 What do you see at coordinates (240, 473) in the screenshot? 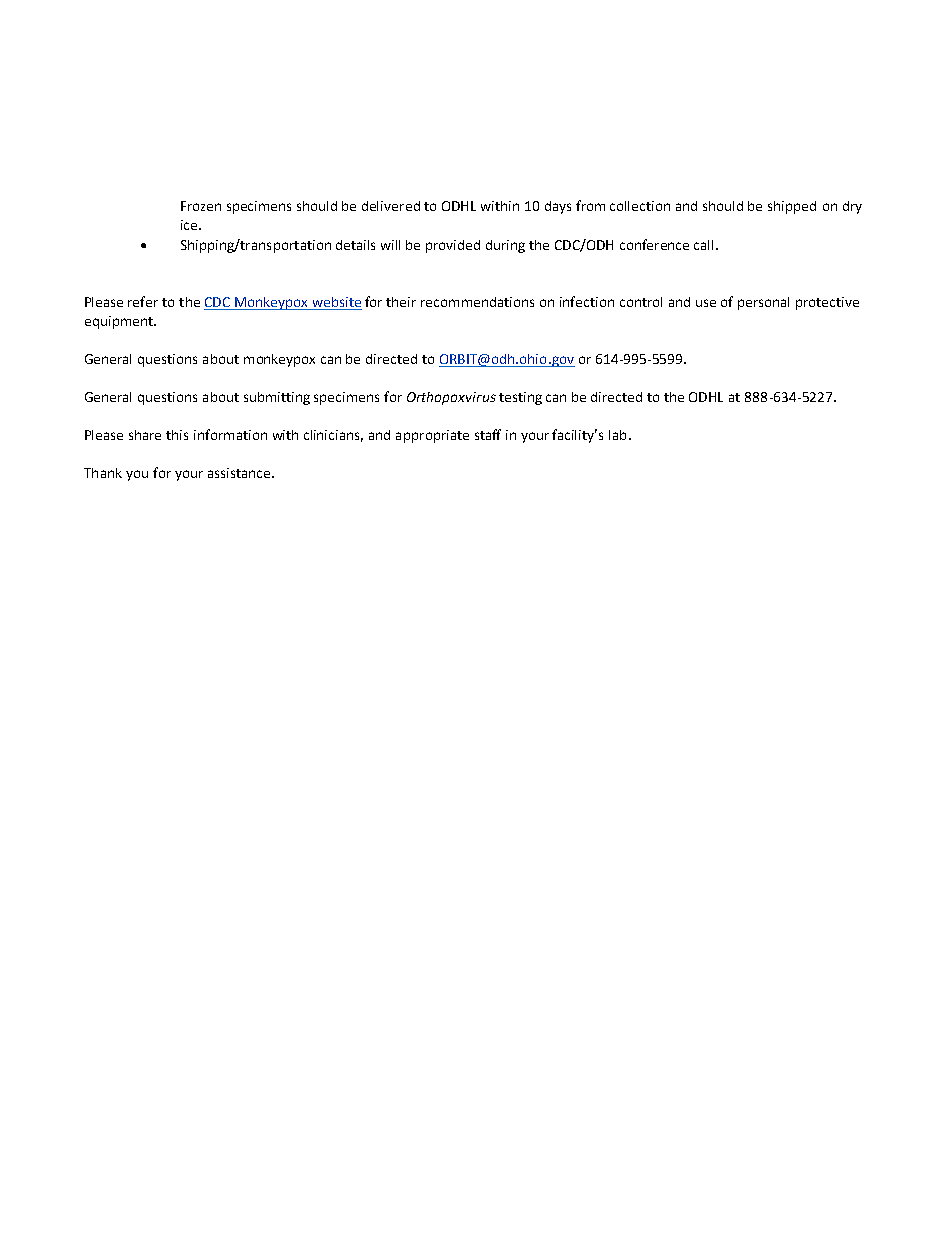
I see `assistance` at bounding box center [240, 473].
